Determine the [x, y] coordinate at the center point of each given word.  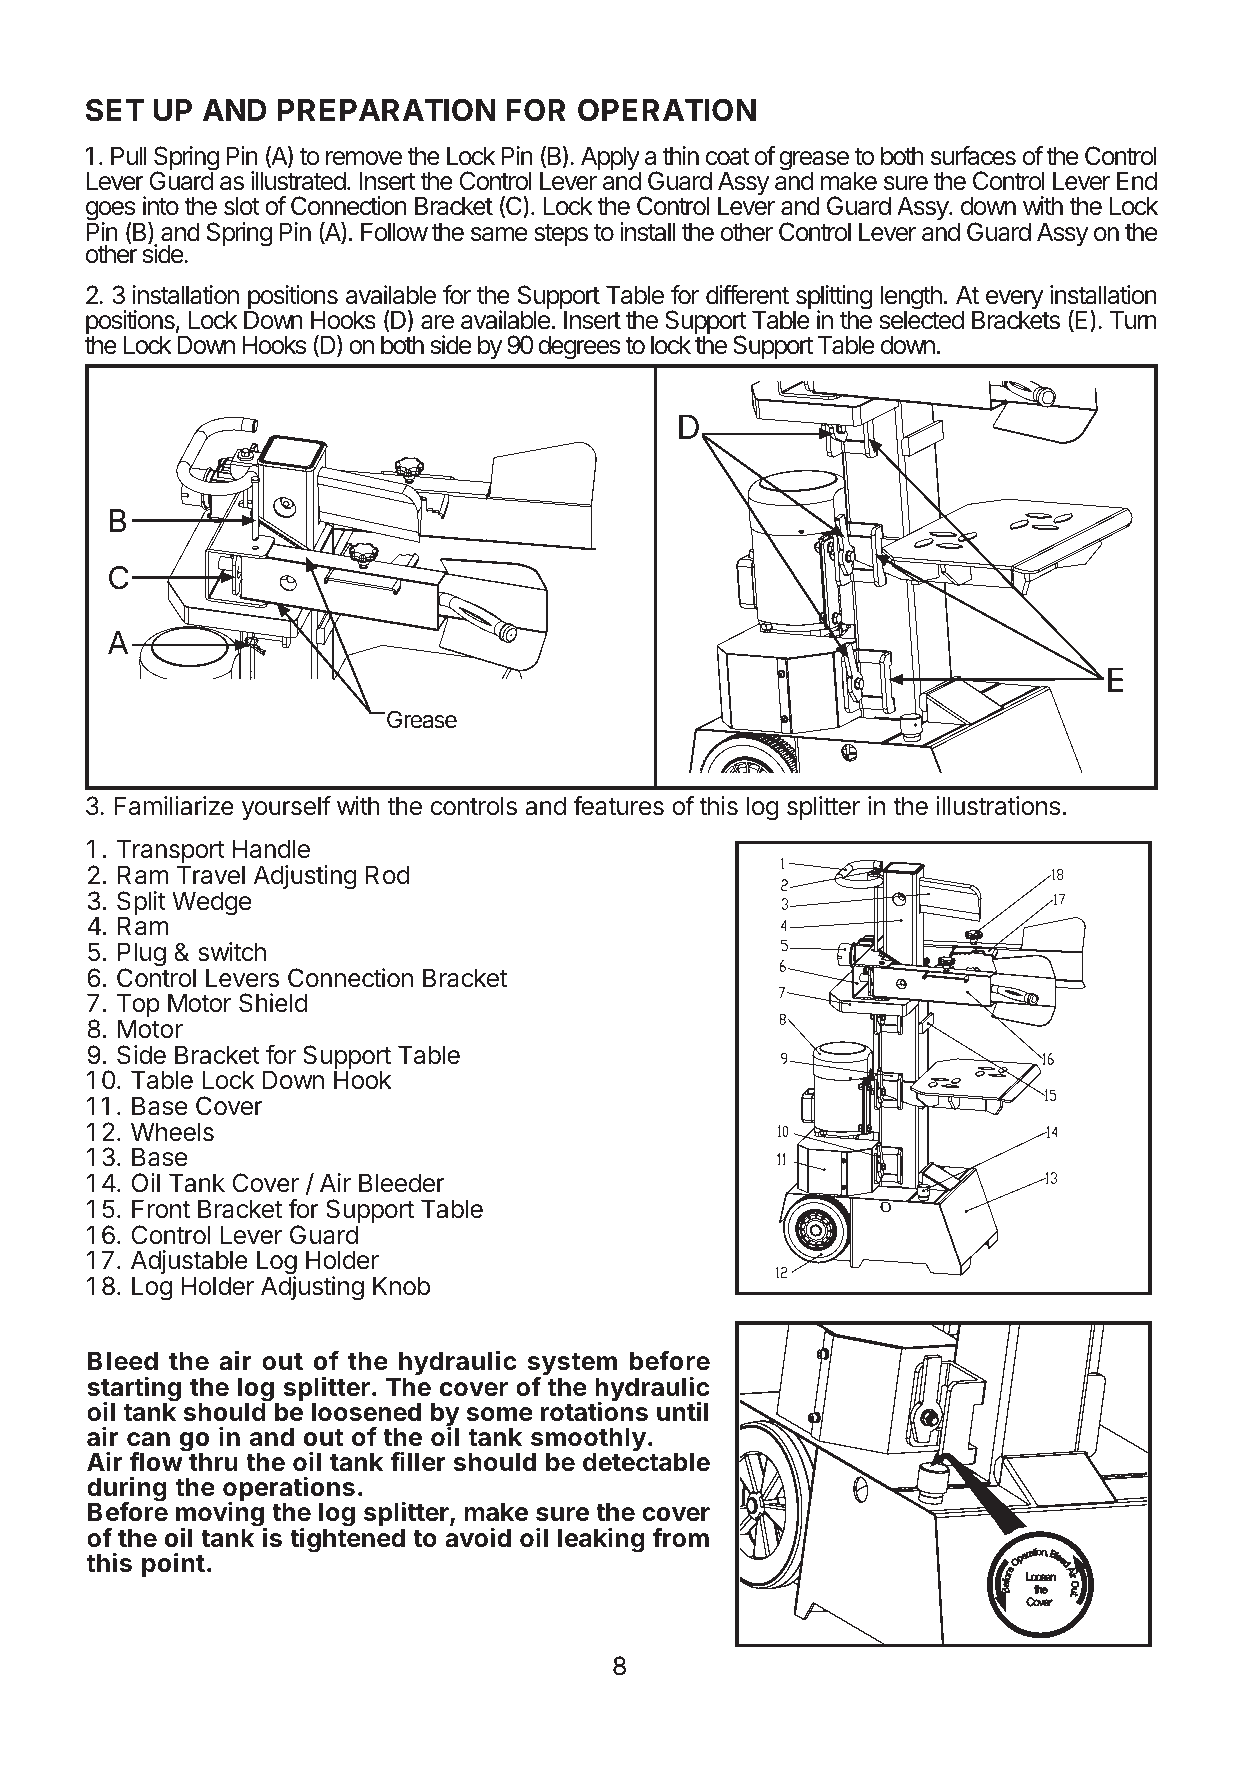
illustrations [998, 806]
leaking [601, 1540]
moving [221, 1515]
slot [242, 206]
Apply [611, 159]
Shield [273, 1003]
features [618, 806]
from [681, 1538]
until [682, 1411]
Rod [388, 875]
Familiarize [174, 806]
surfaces [973, 156]
